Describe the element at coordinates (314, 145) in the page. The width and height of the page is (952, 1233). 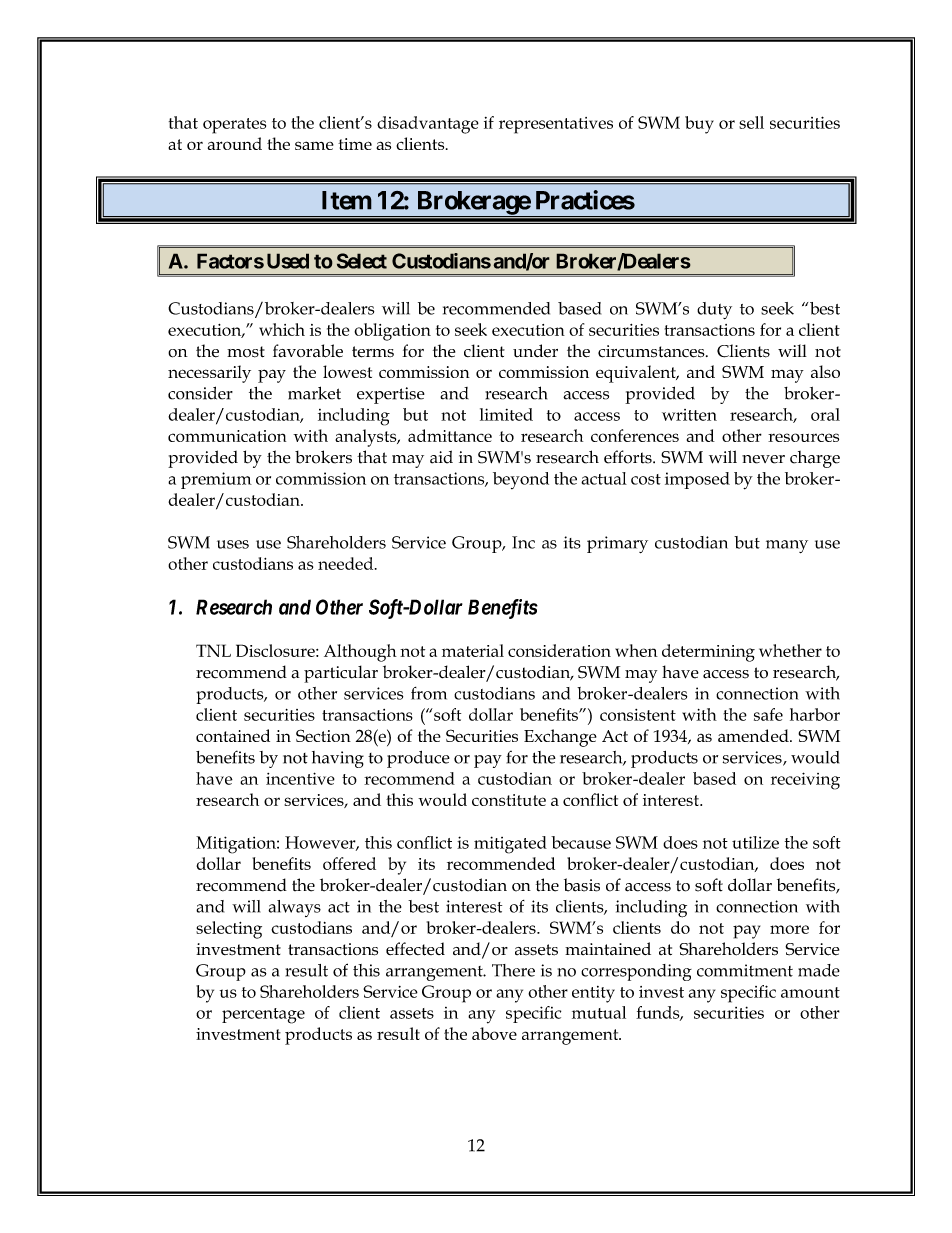
I see `same` at that location.
